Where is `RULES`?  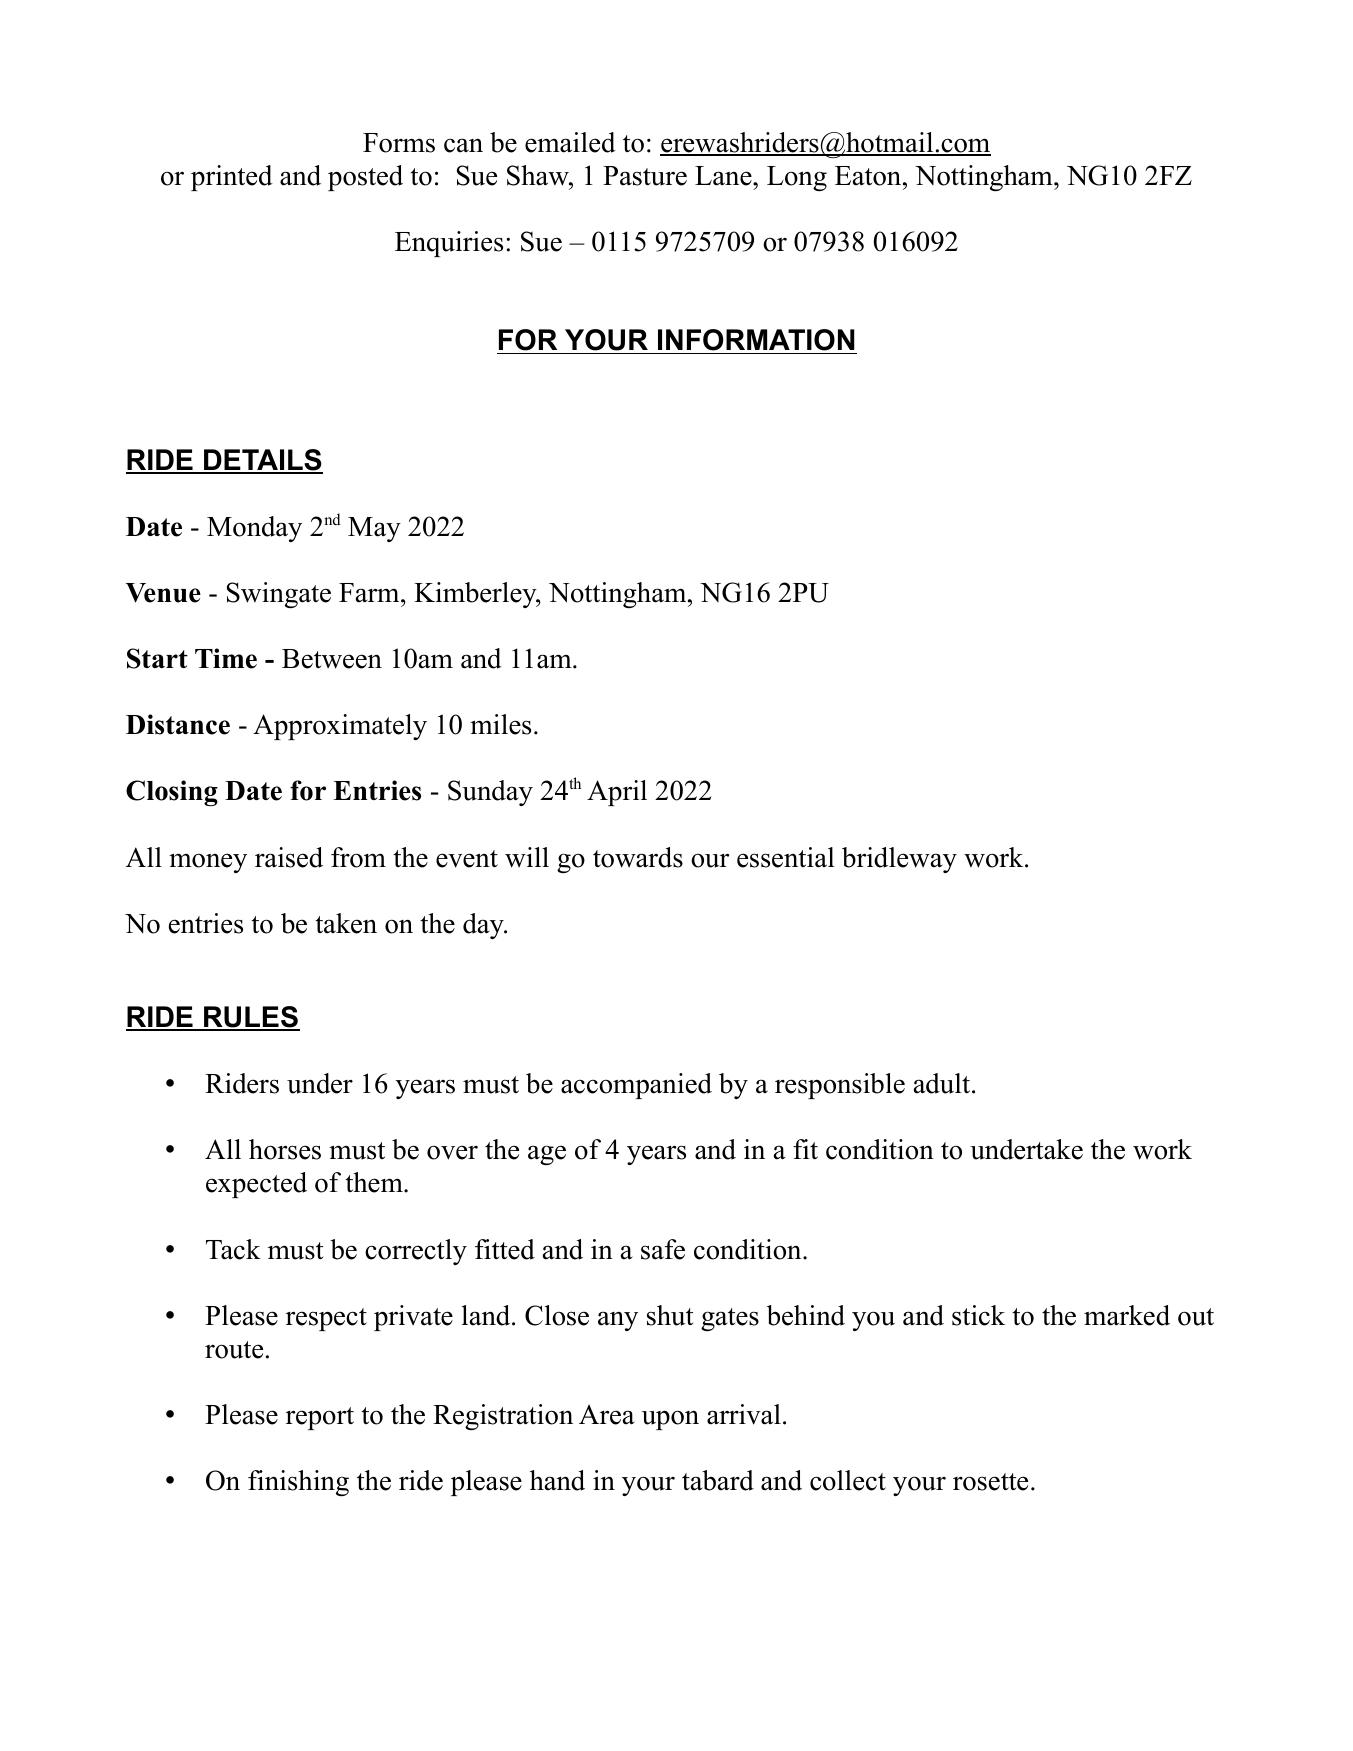
RULES is located at coordinates (251, 1018).
